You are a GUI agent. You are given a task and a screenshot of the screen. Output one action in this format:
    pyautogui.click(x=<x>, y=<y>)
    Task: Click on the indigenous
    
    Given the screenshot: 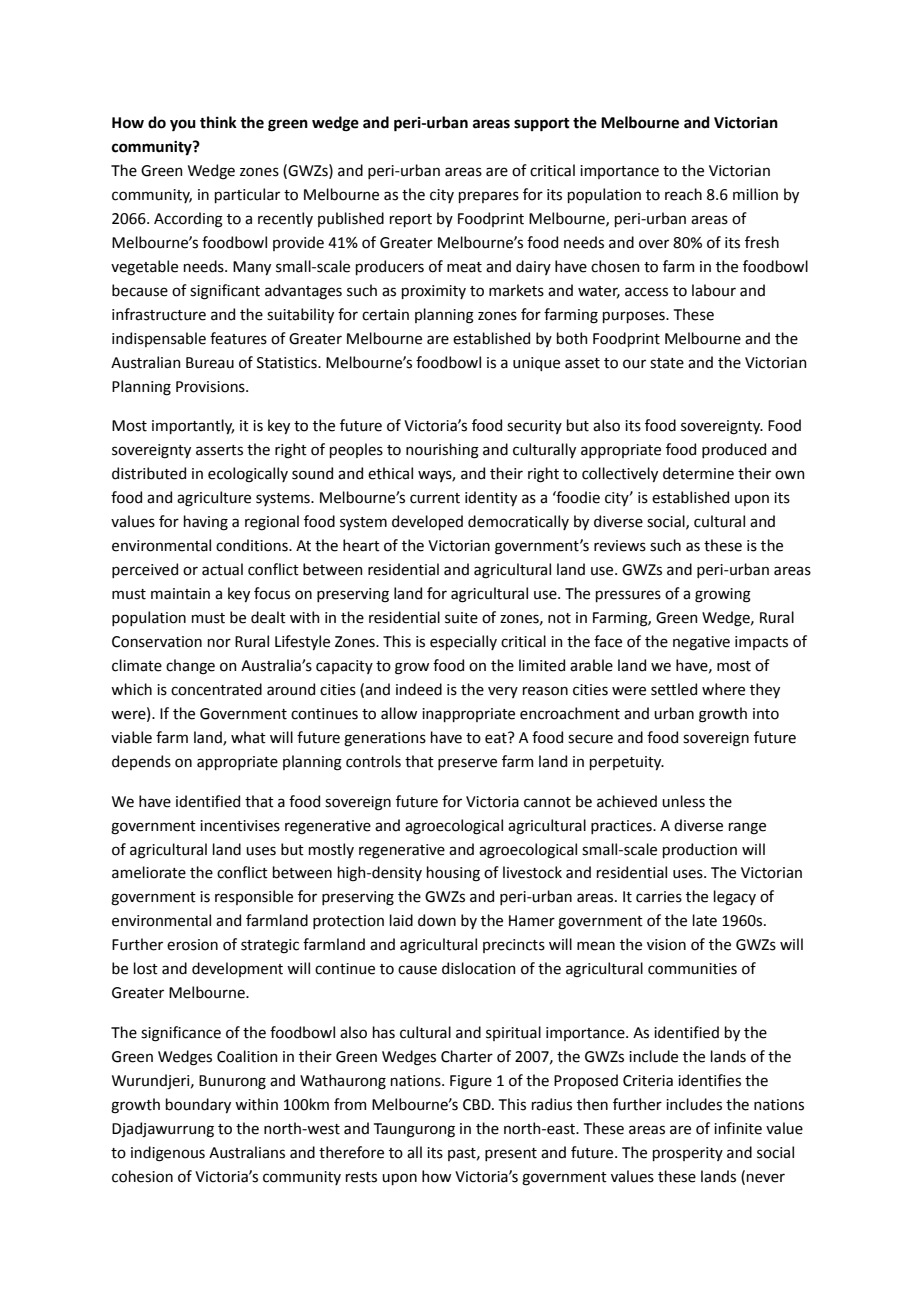 What is the action you would take?
    pyautogui.click(x=168, y=1154)
